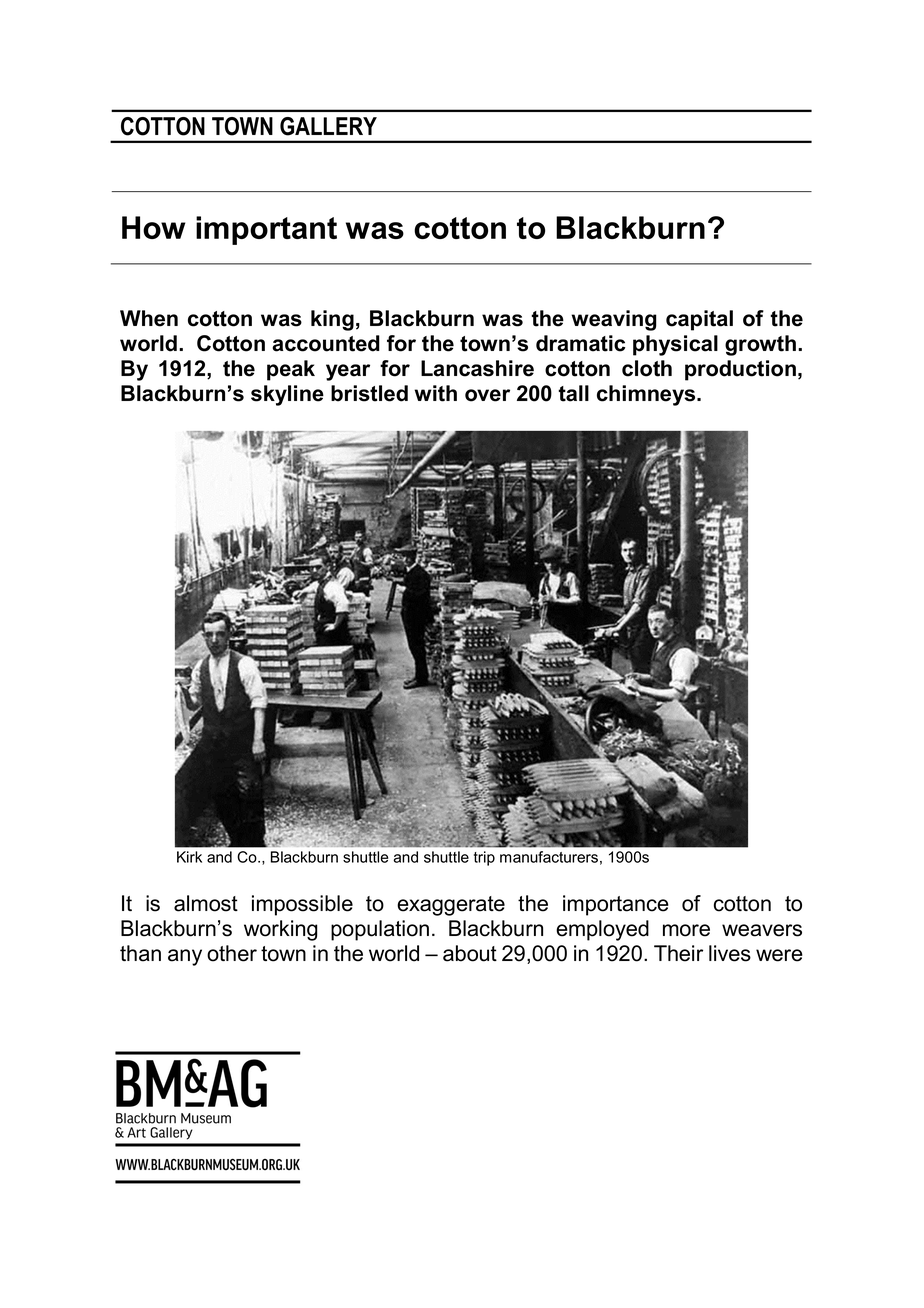 The image size is (924, 1308). I want to click on When, so click(149, 318).
